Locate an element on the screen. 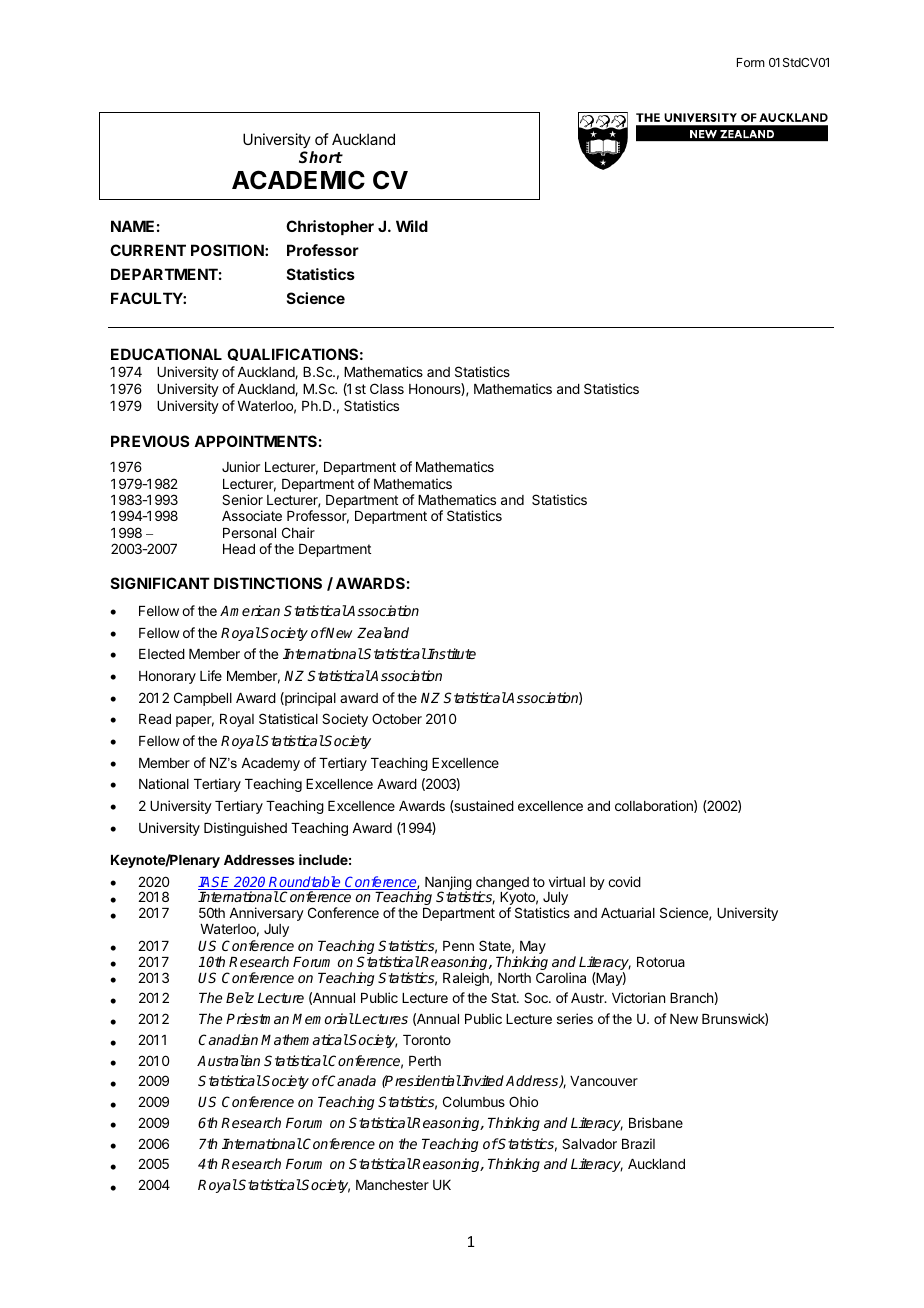 This screenshot has height=1308, width=924. covid is located at coordinates (624, 881).
